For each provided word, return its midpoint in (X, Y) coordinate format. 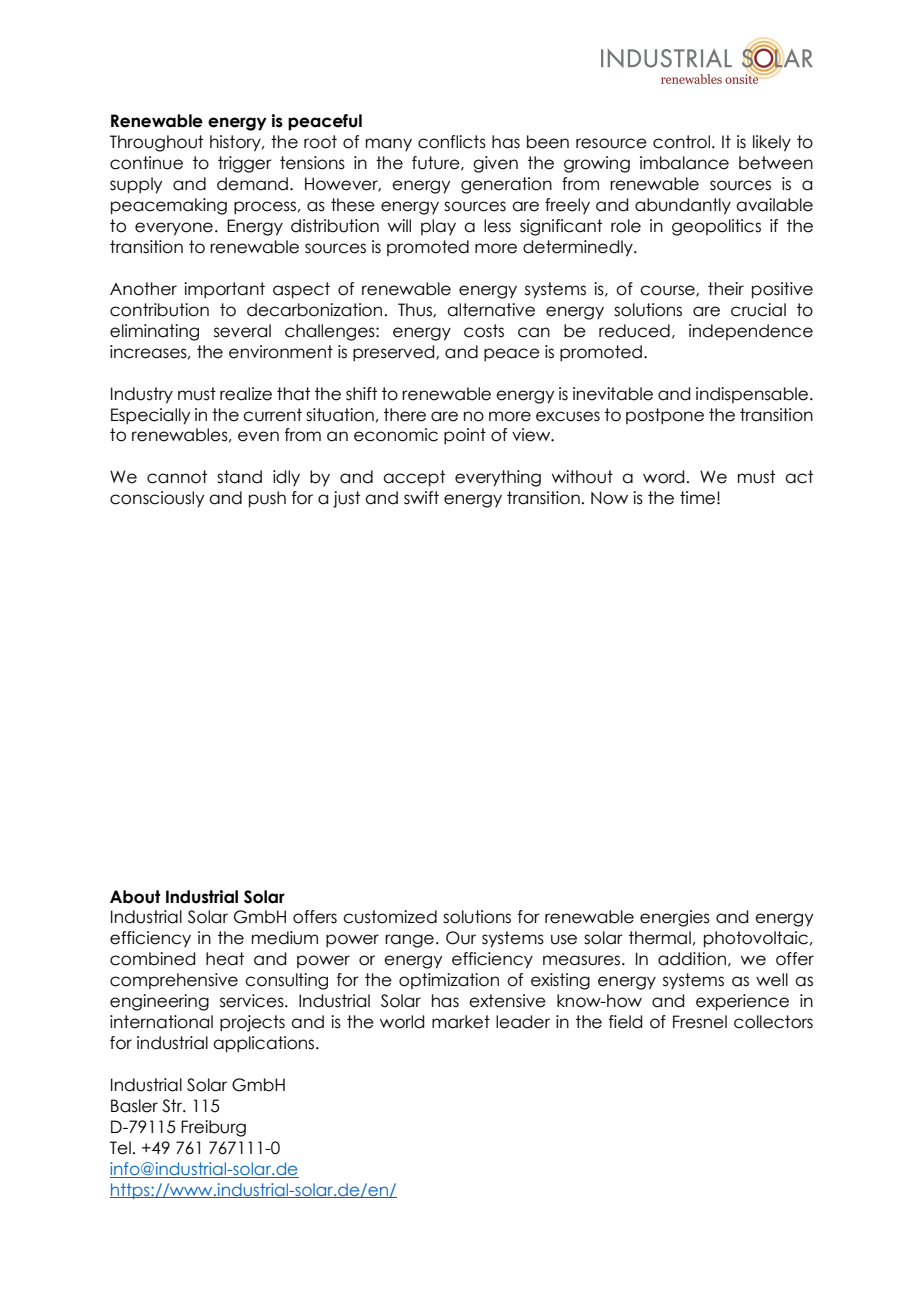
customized (390, 917)
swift (421, 498)
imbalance (684, 163)
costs (484, 331)
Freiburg (213, 1128)
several (242, 331)
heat (225, 959)
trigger (245, 164)
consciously (157, 499)
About (135, 897)
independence (751, 332)
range (409, 941)
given (495, 164)
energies (675, 918)
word (663, 477)
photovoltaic (756, 939)
